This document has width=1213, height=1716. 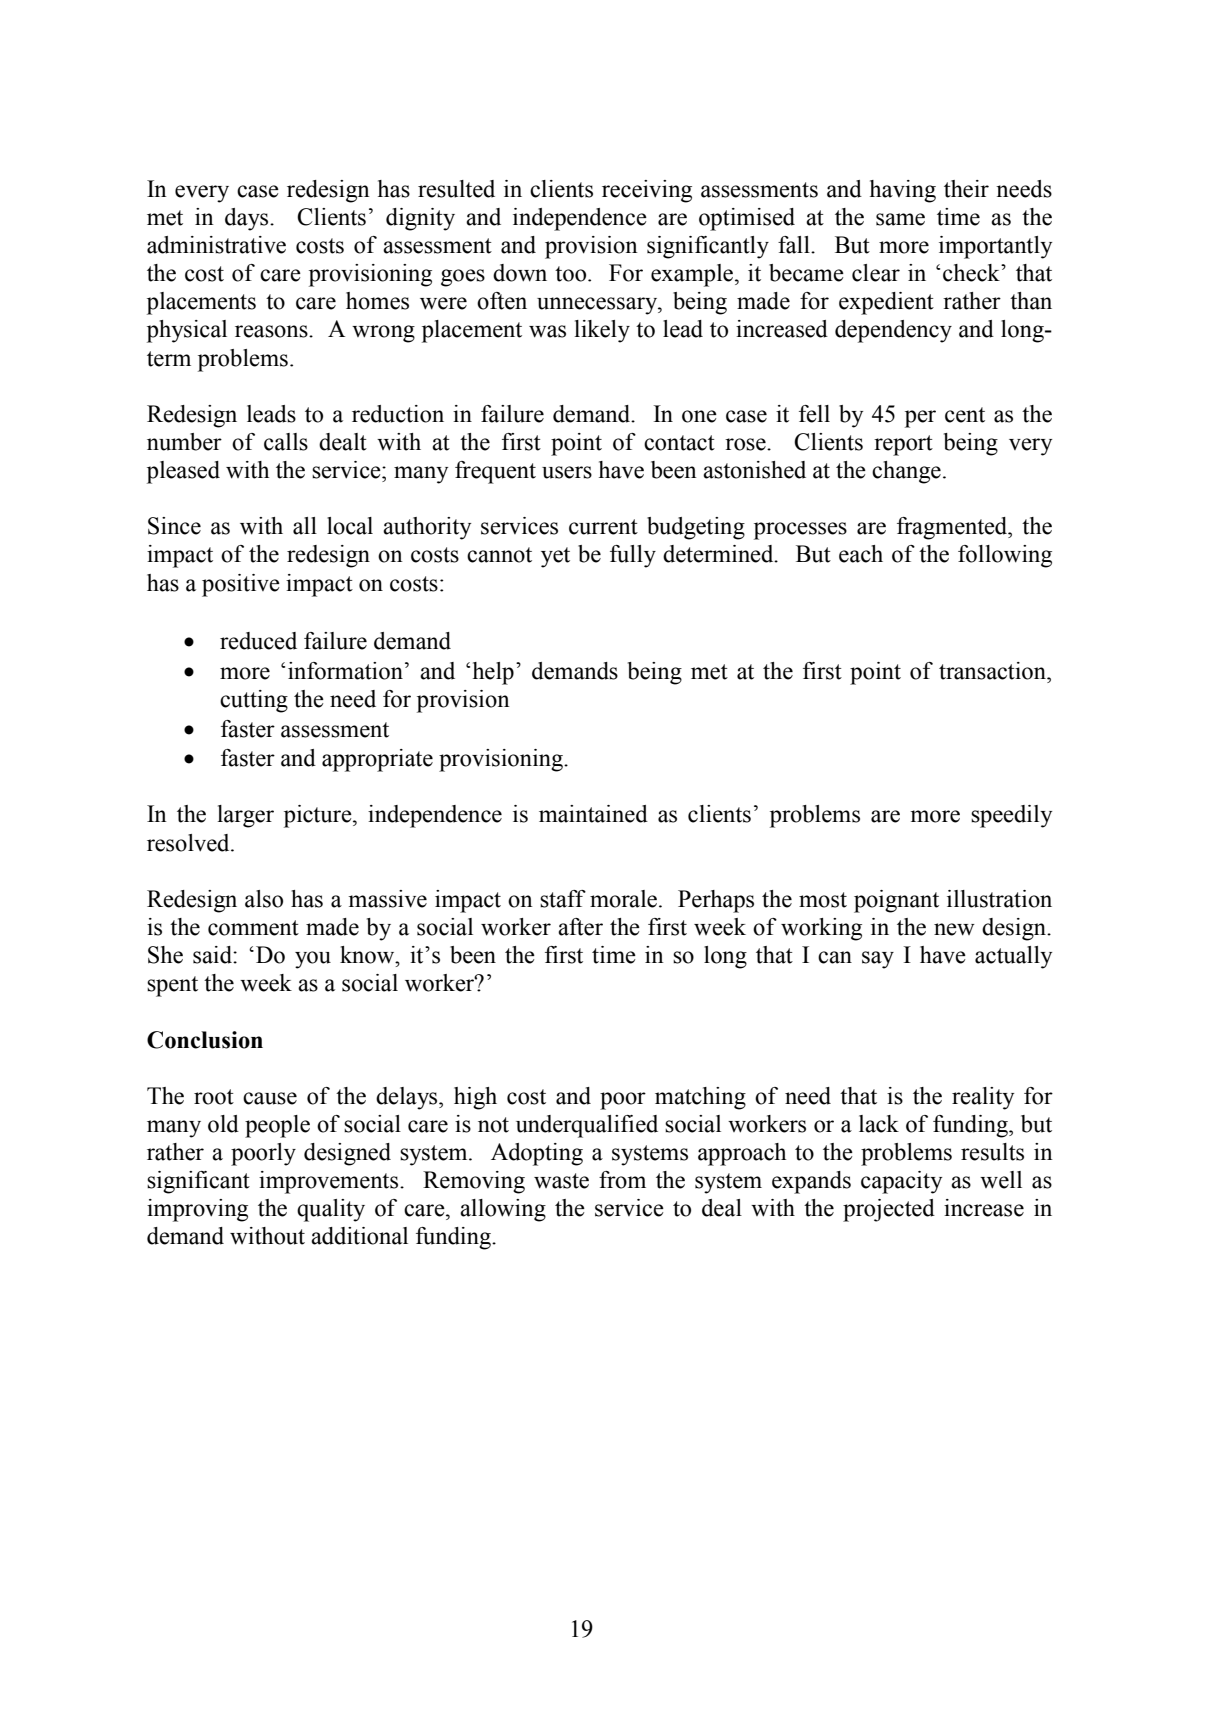 What do you see at coordinates (286, 442) in the document?
I see `calls` at bounding box center [286, 442].
